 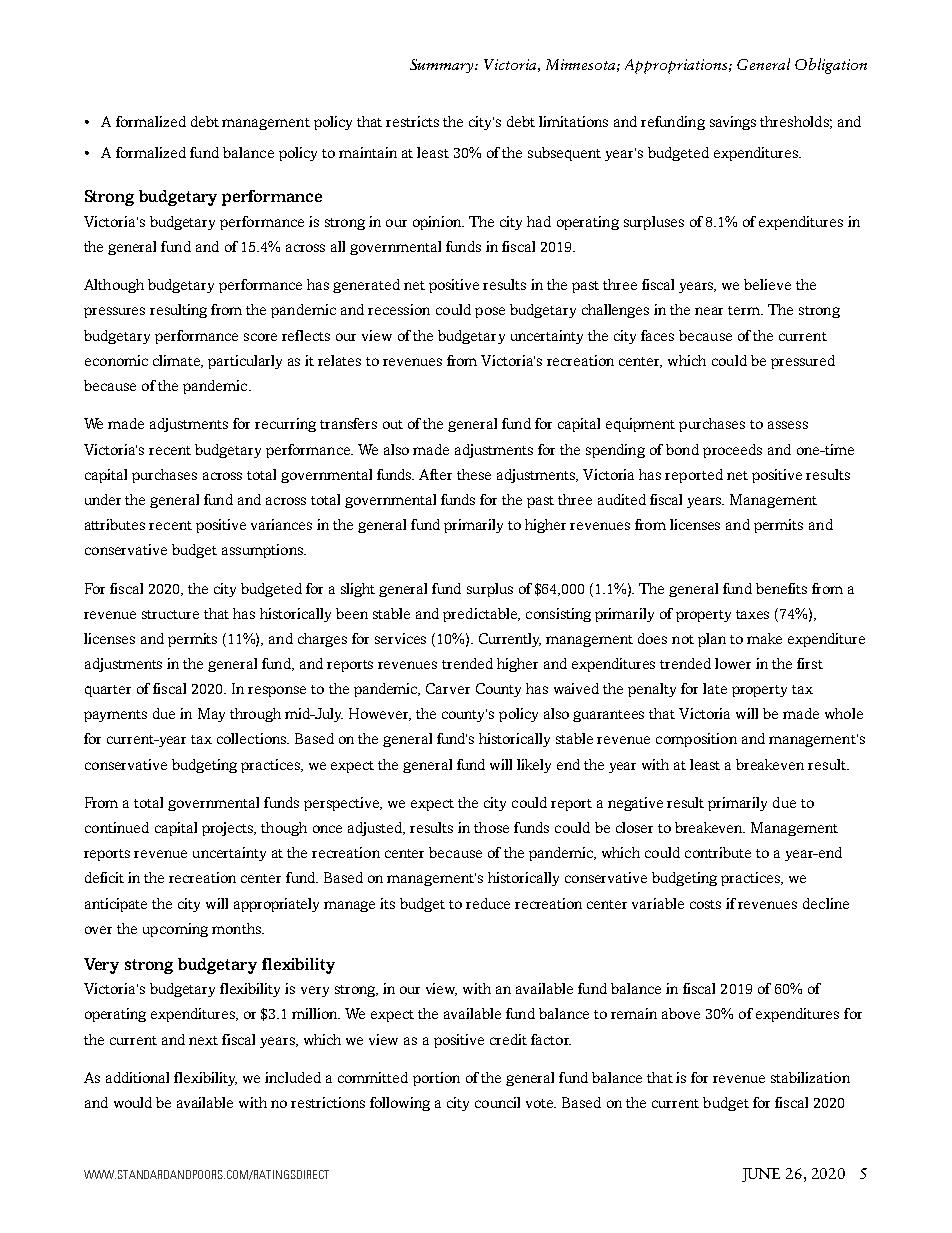 I want to click on taxes, so click(x=752, y=614).
